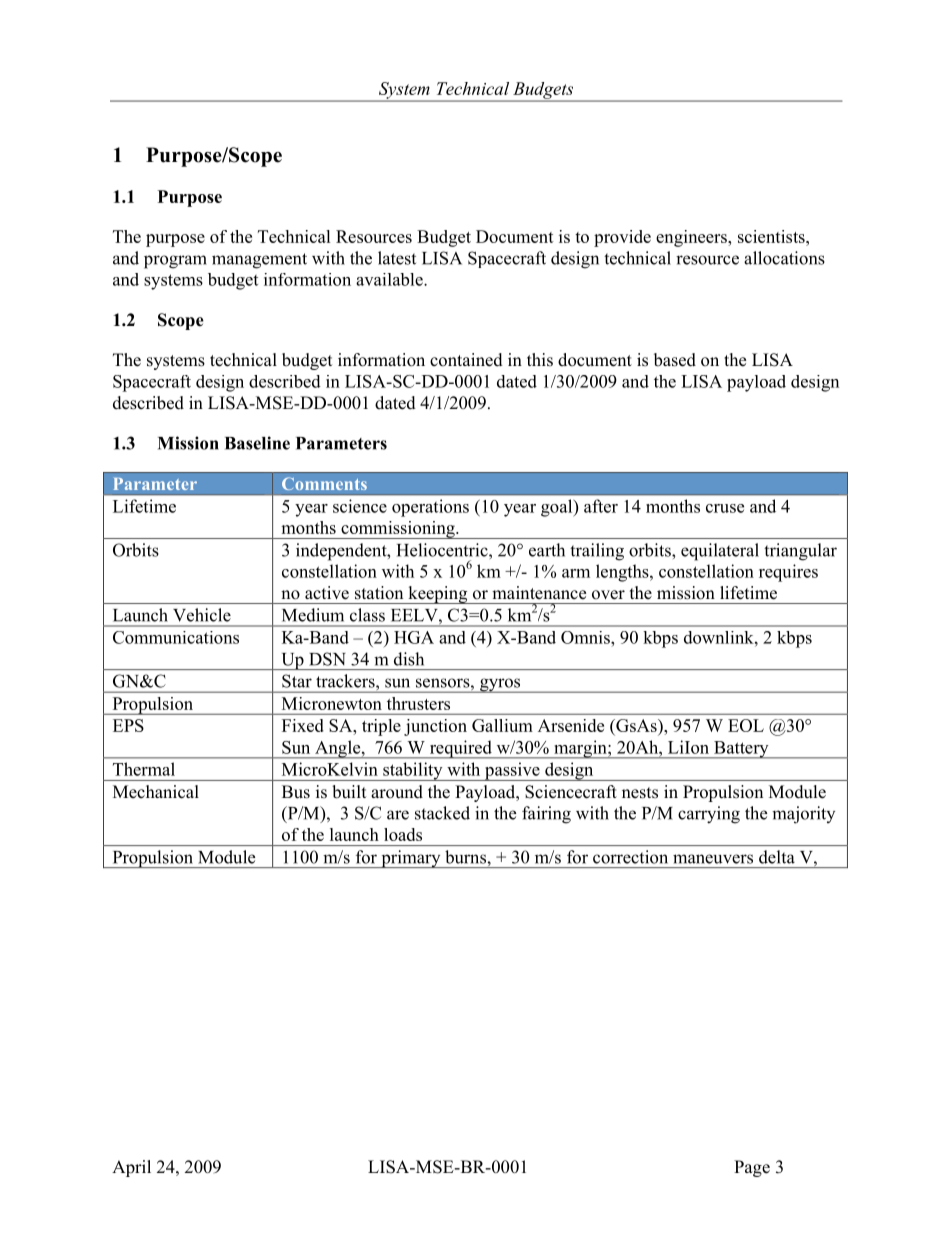 The image size is (952, 1233). I want to click on maneuvers, so click(713, 859).
